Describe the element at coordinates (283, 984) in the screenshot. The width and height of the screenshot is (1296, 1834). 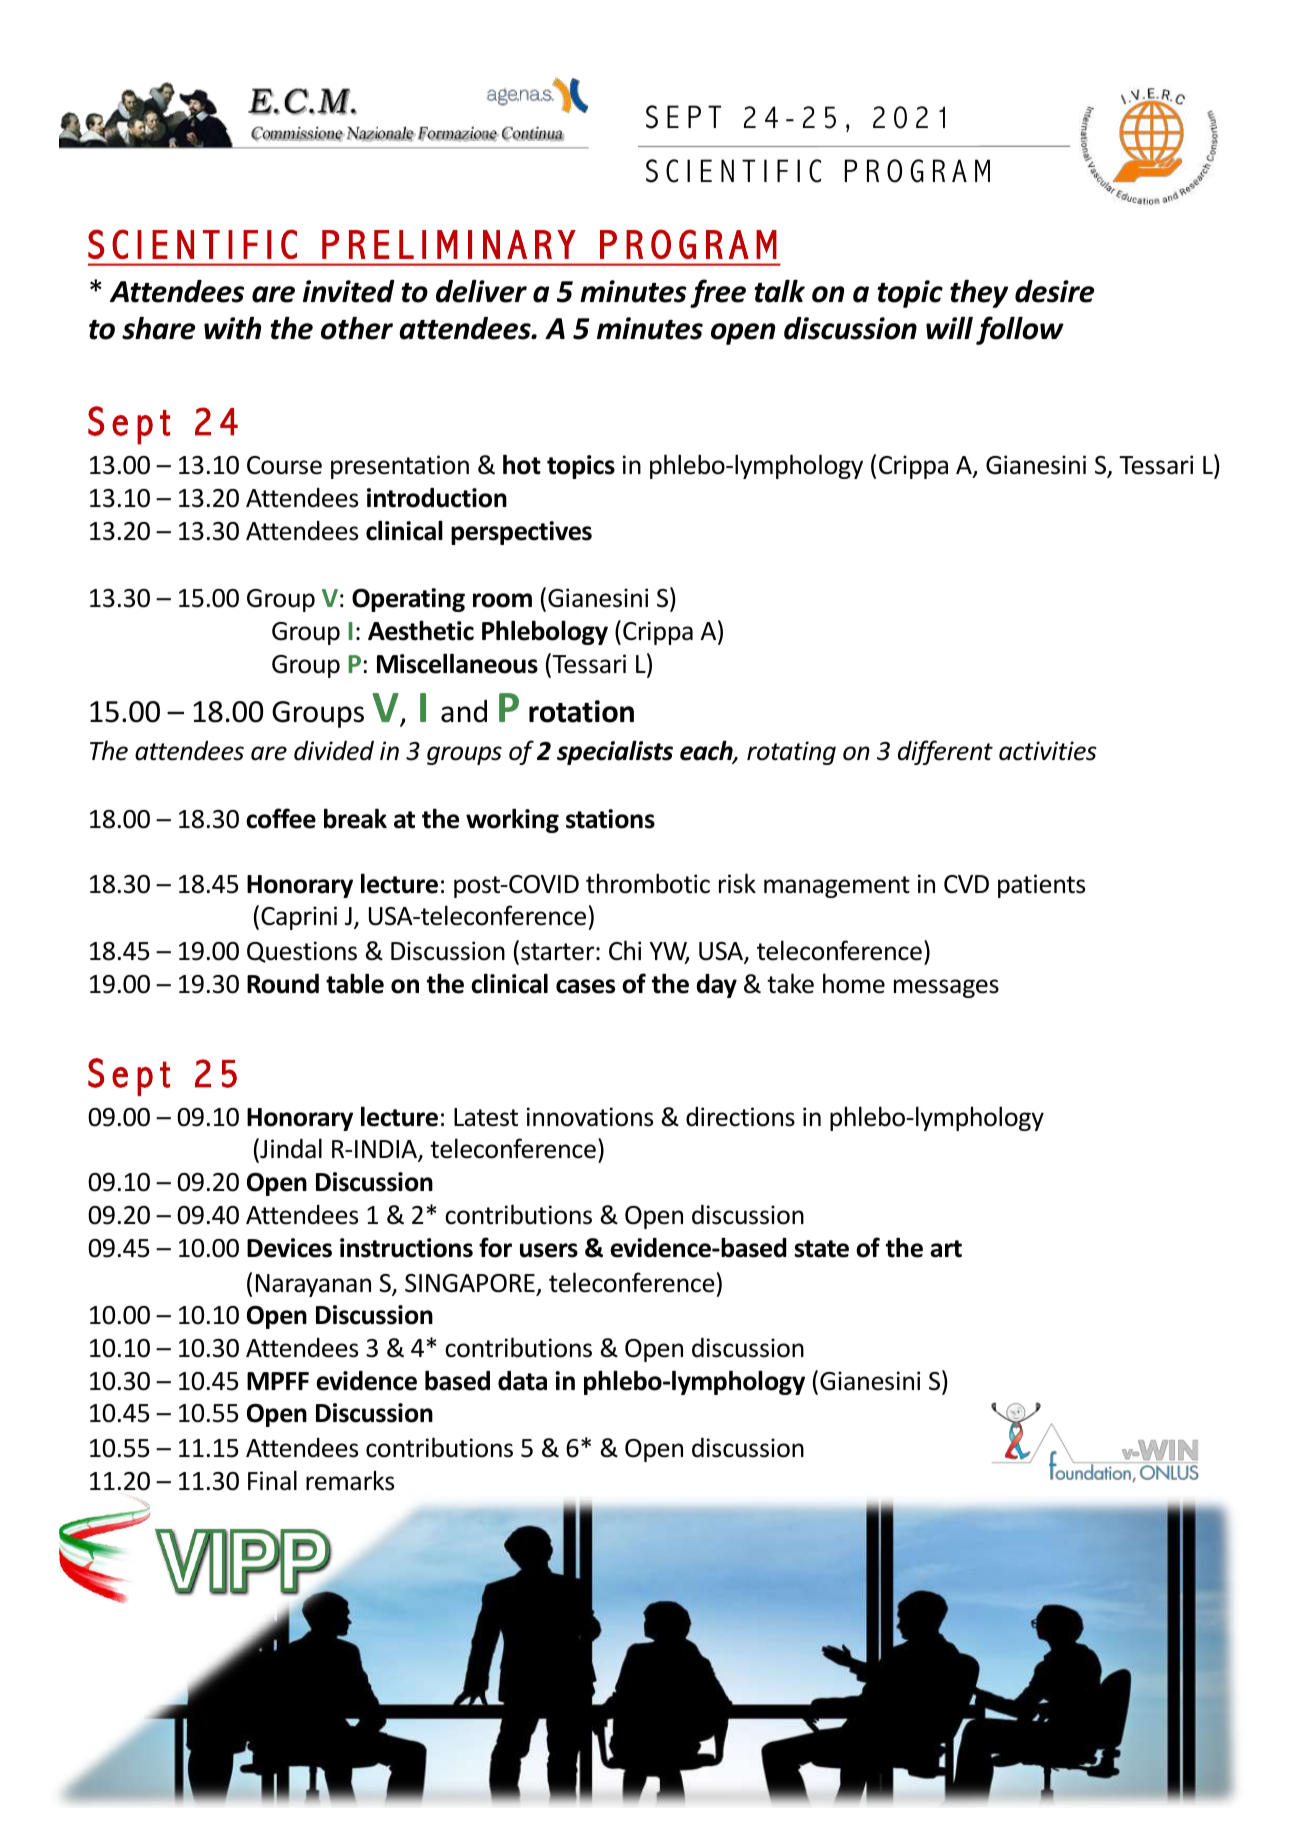
I see `Round` at that location.
